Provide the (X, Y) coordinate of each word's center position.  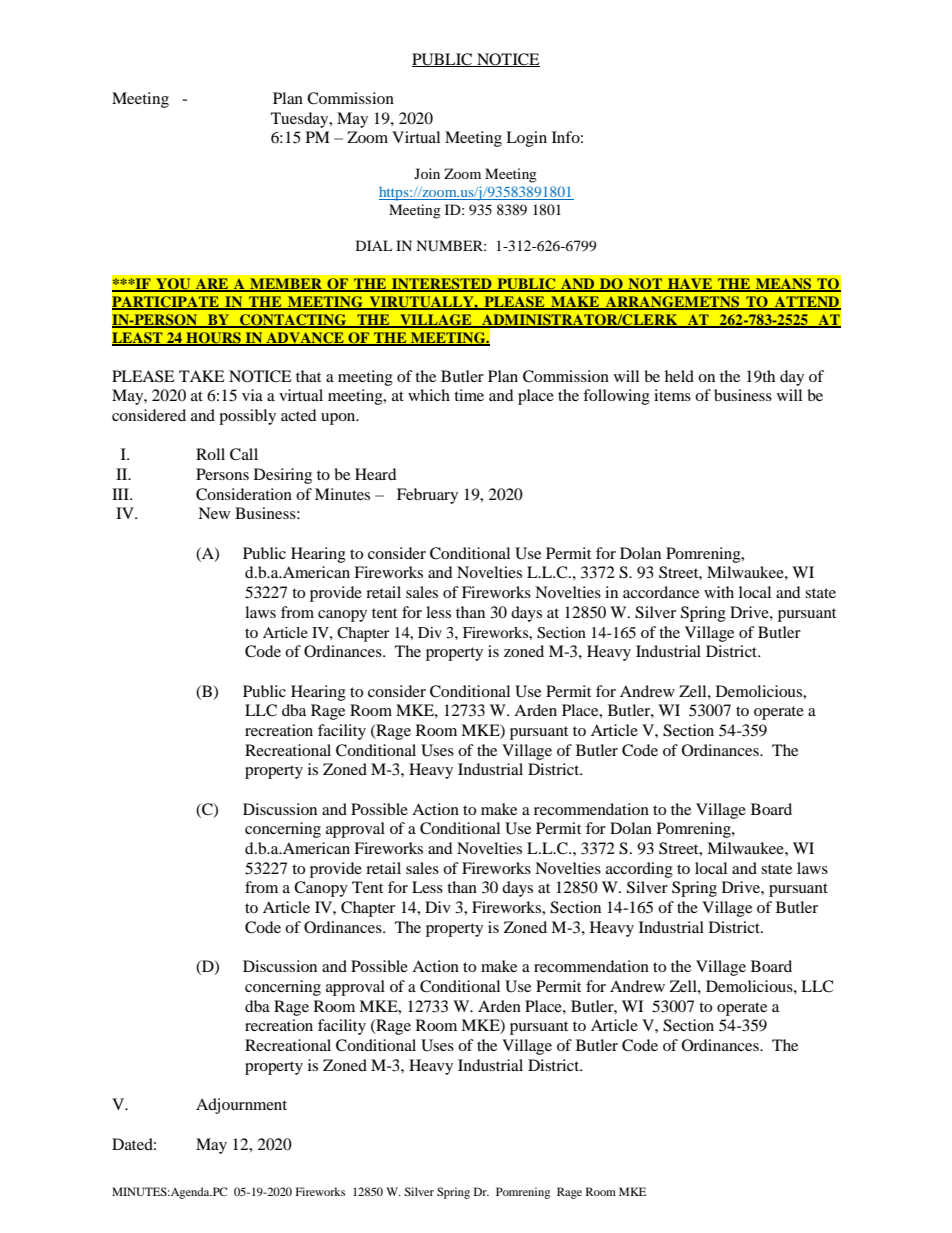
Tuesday (301, 120)
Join (427, 173)
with (719, 592)
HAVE (690, 285)
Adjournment (241, 1106)
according (639, 870)
